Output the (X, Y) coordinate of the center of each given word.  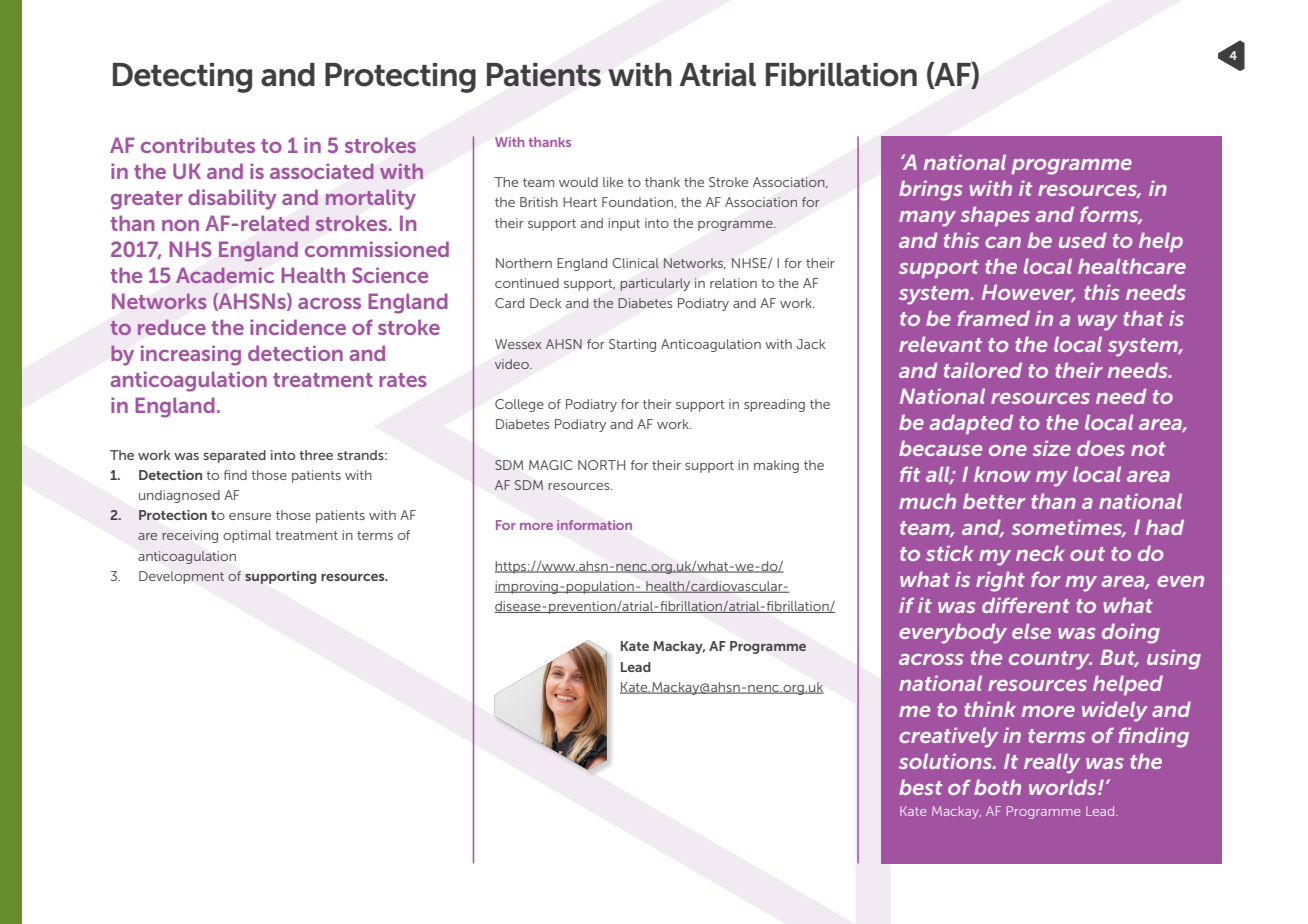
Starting (632, 345)
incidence (298, 327)
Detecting (182, 78)
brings (931, 190)
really (1052, 763)
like (613, 182)
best (920, 787)
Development (181, 577)
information (594, 525)
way (1098, 323)
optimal (247, 536)
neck (1040, 553)
